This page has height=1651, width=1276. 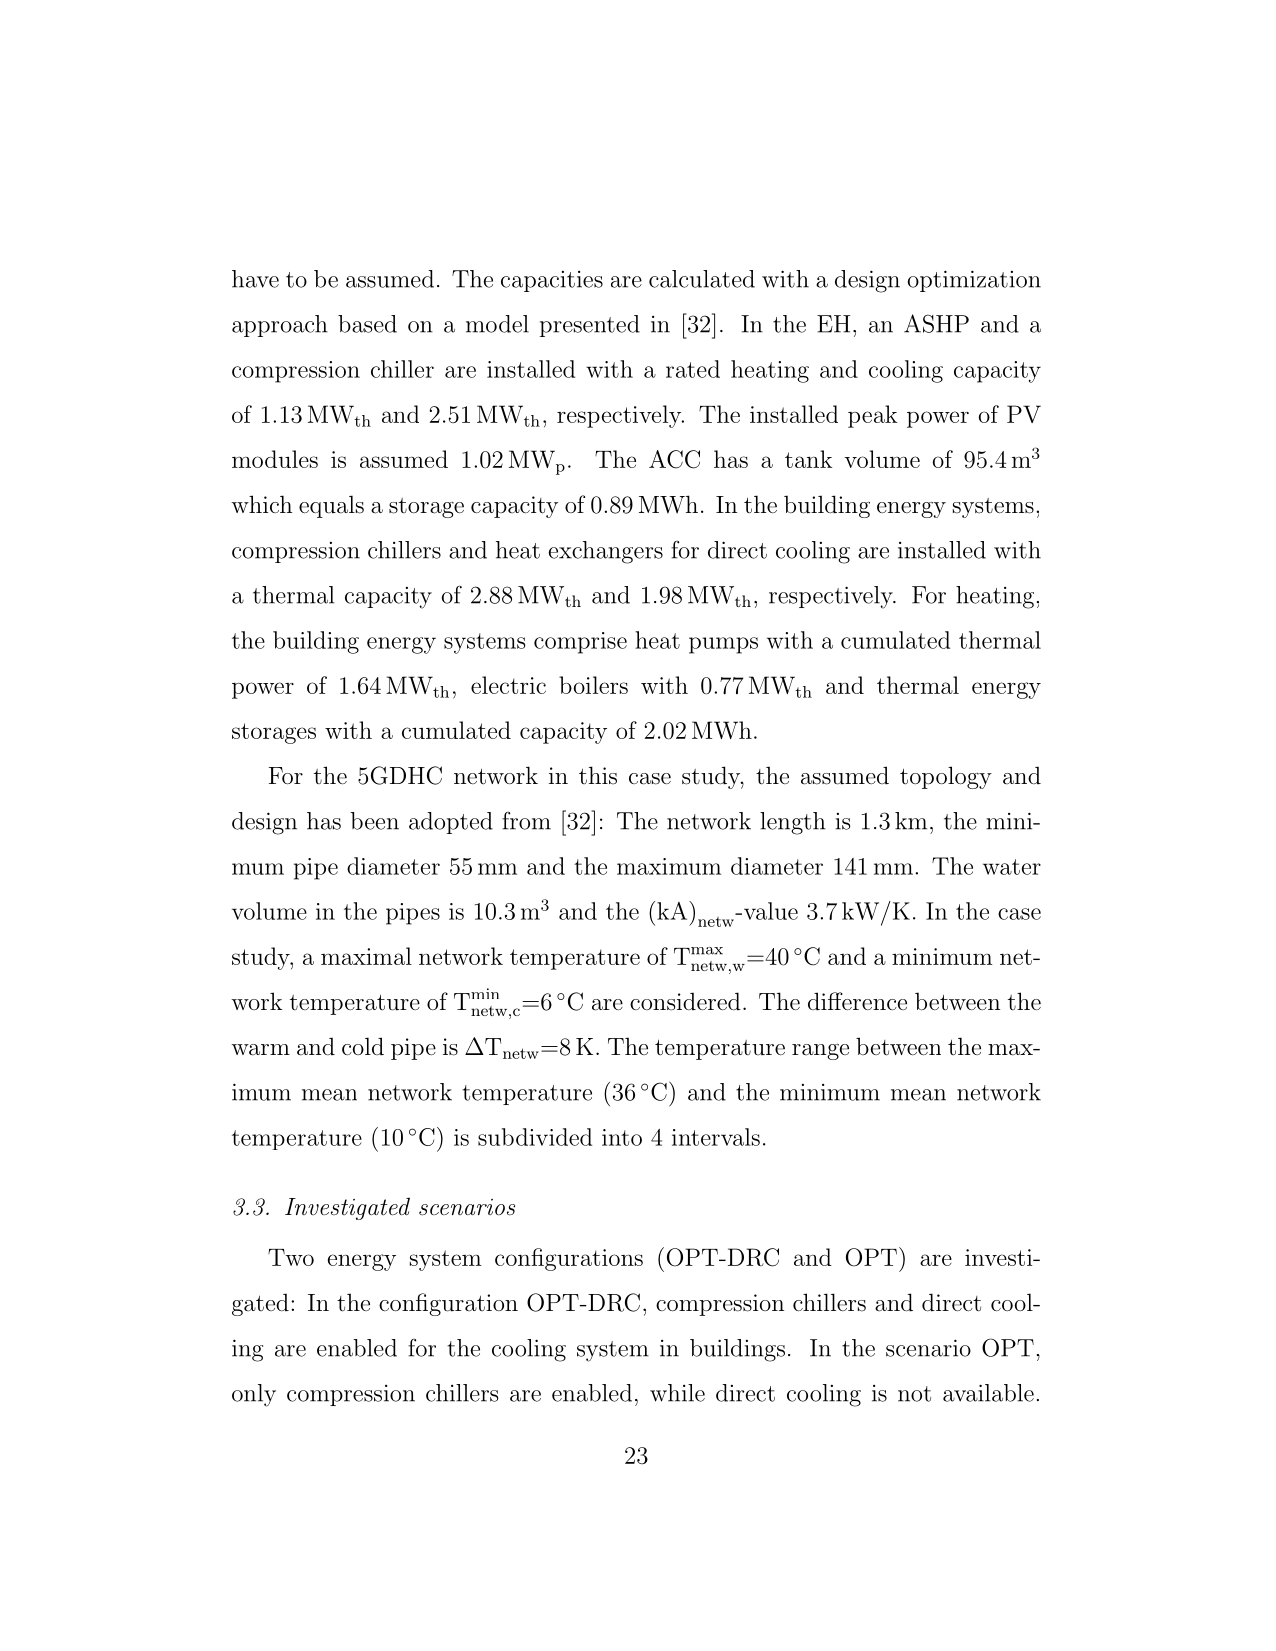 What do you see at coordinates (508, 685) in the page?
I see `electric` at bounding box center [508, 685].
